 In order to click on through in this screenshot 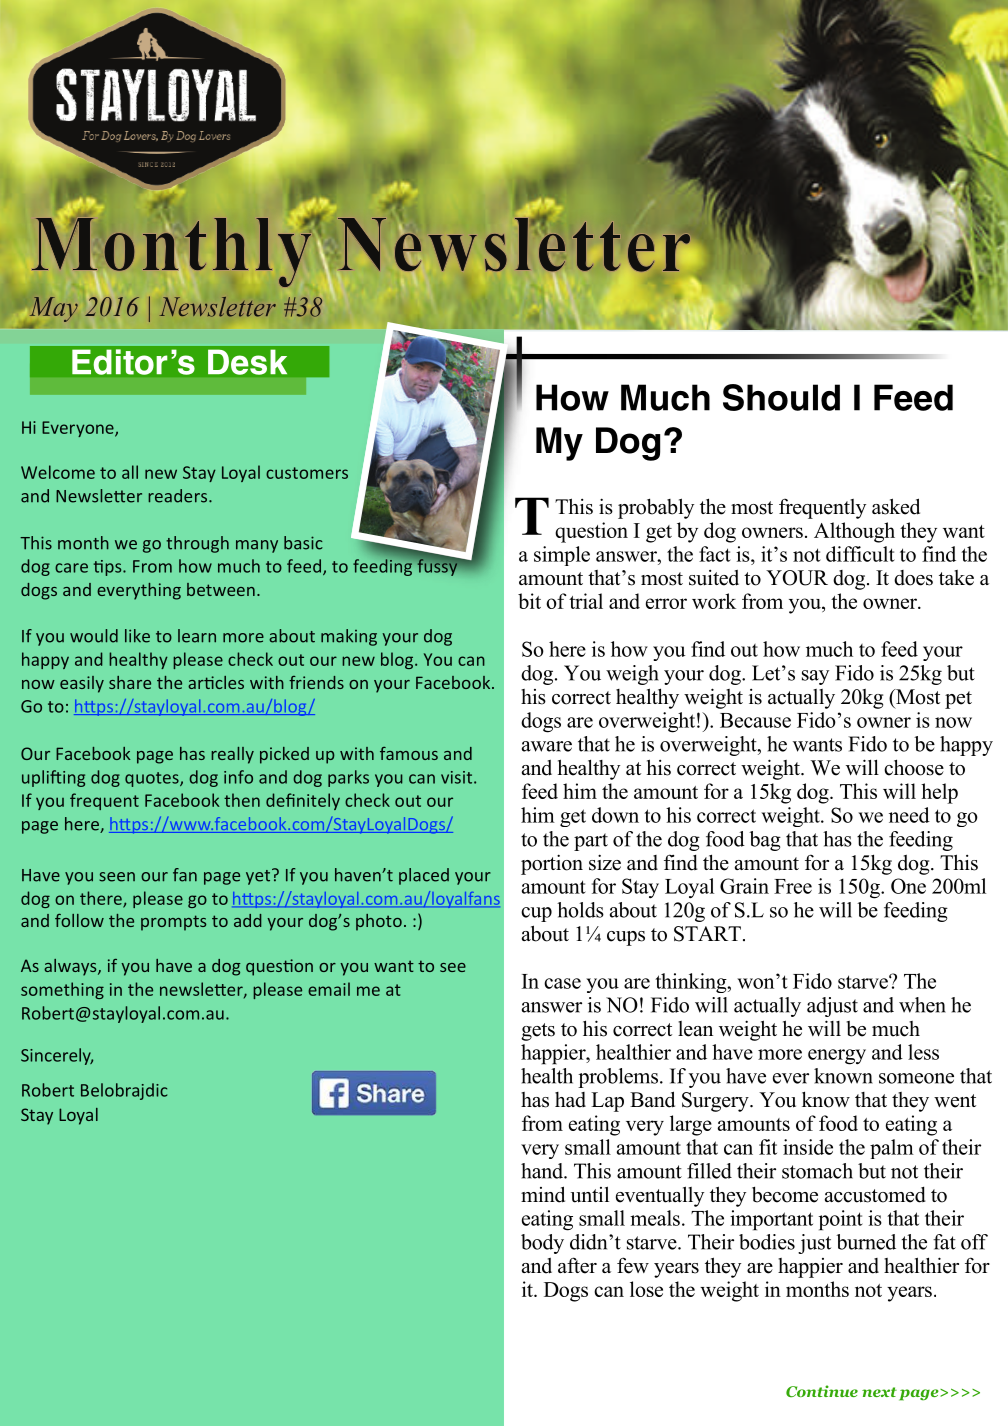, I will do `click(197, 544)`.
